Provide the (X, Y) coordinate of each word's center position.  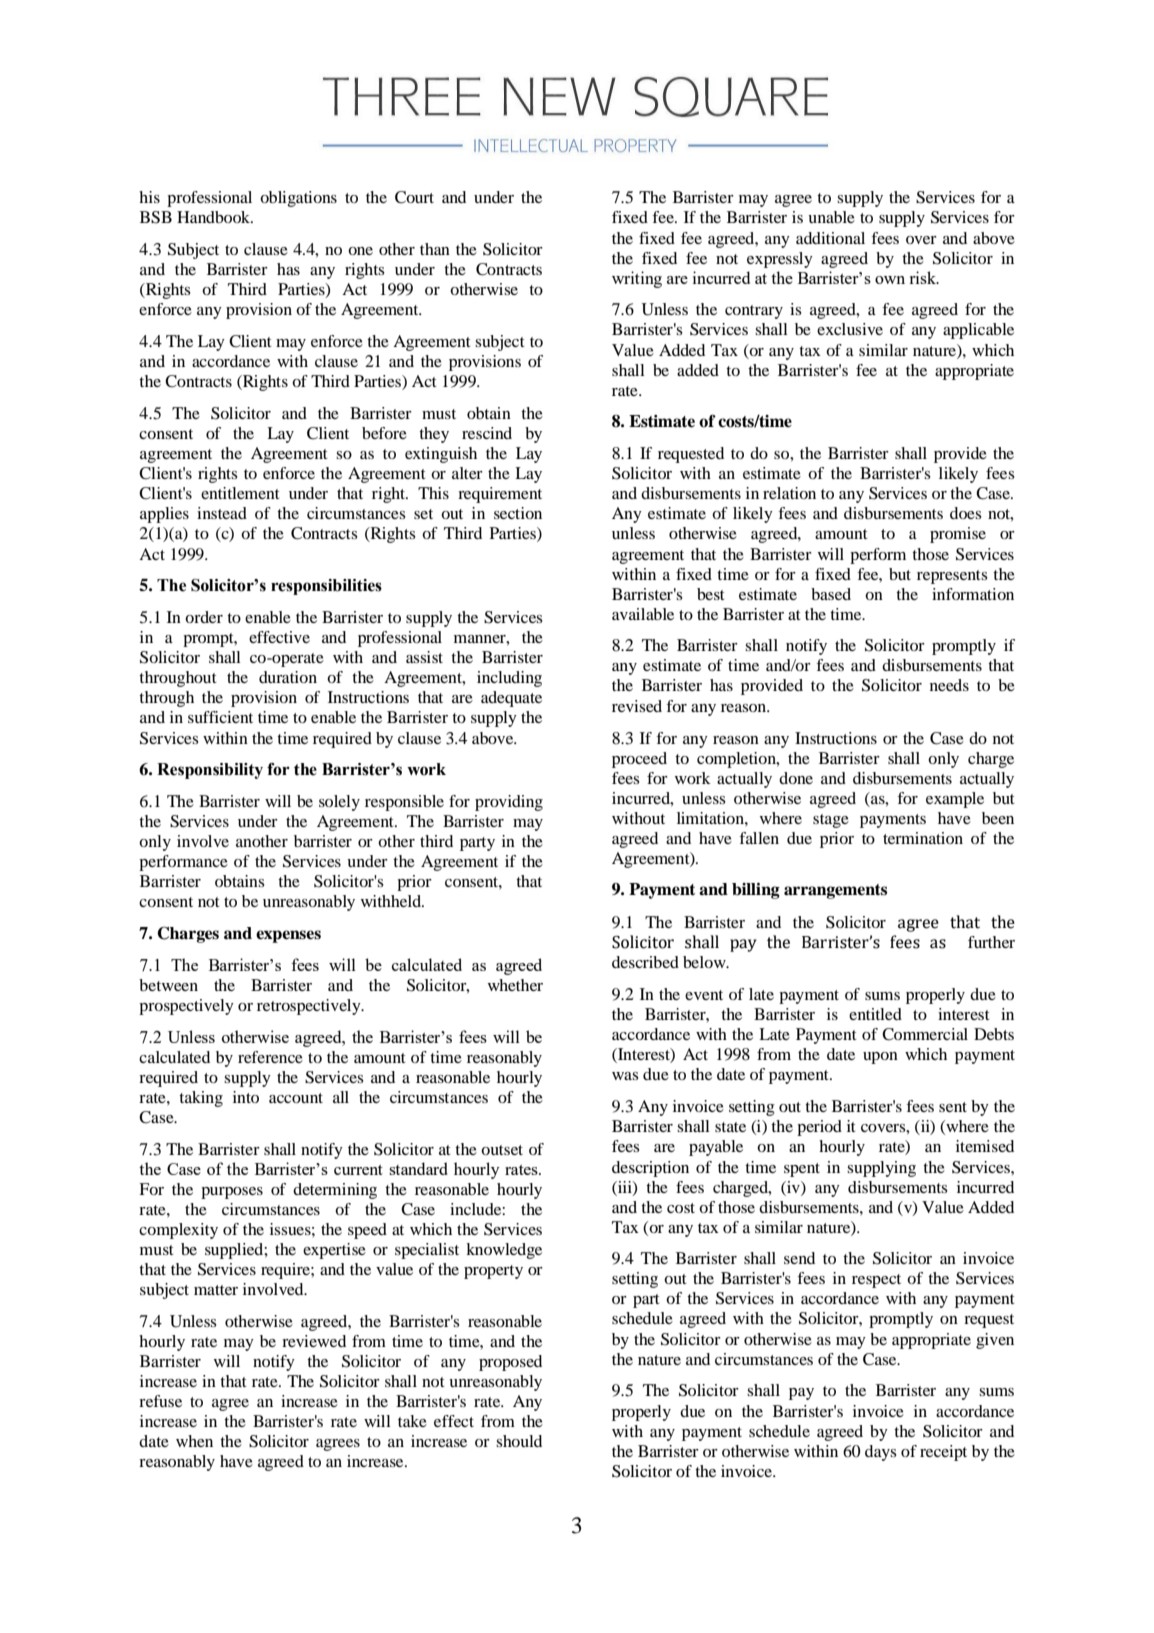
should (519, 1441)
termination (923, 838)
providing (509, 803)
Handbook (214, 217)
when (194, 1441)
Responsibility (210, 771)
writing (637, 279)
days (881, 1453)
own (890, 280)
